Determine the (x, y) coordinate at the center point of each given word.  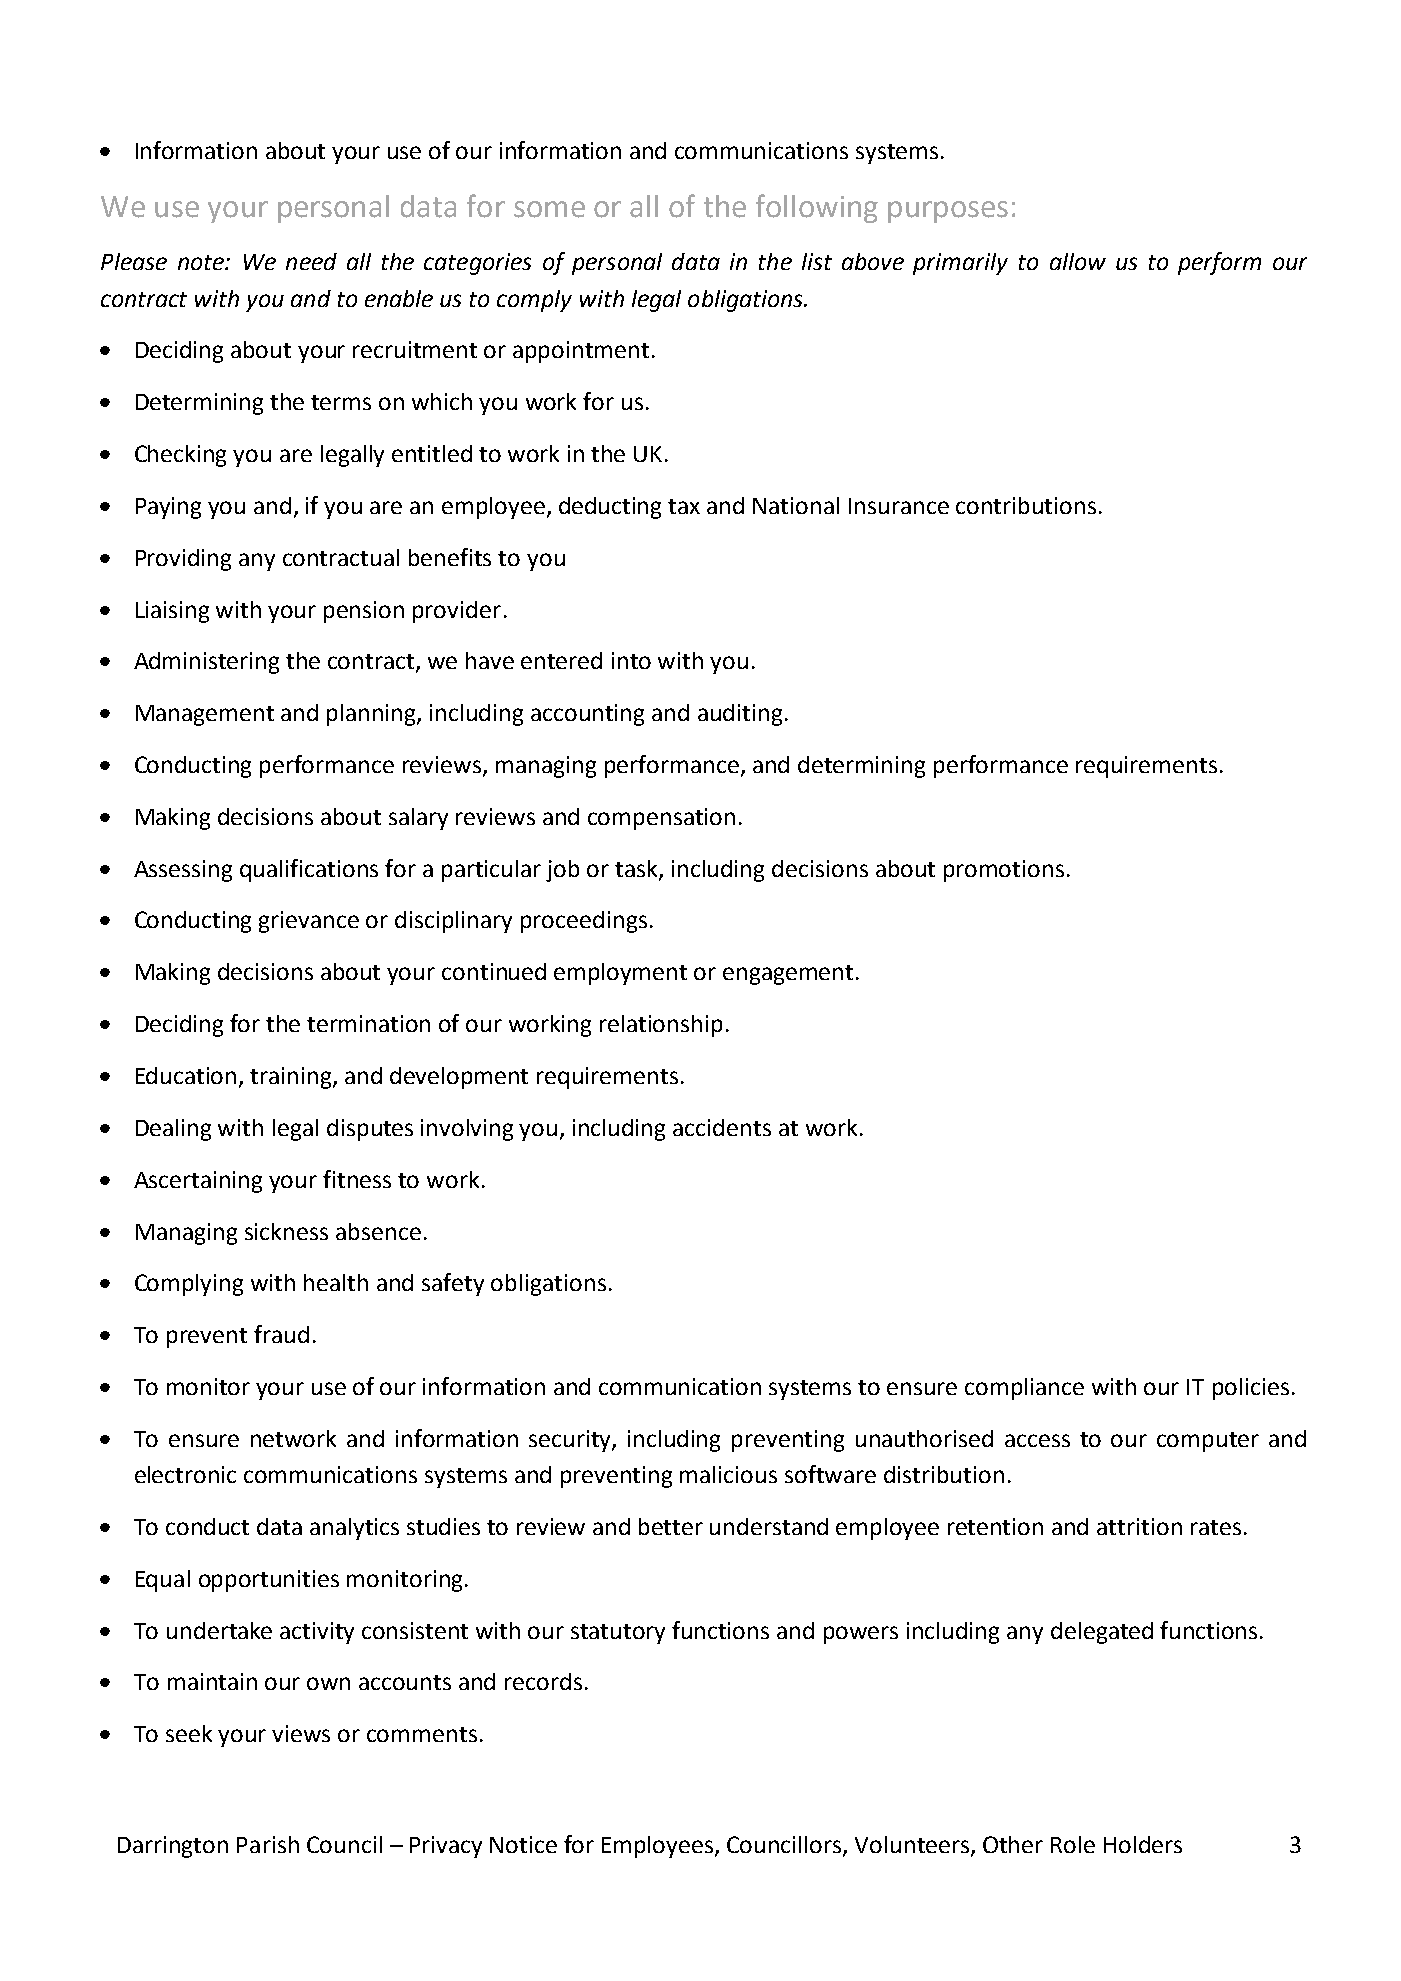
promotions (1004, 871)
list (817, 261)
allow (1078, 261)
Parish (268, 1844)
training (292, 1078)
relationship (661, 1026)
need (311, 261)
